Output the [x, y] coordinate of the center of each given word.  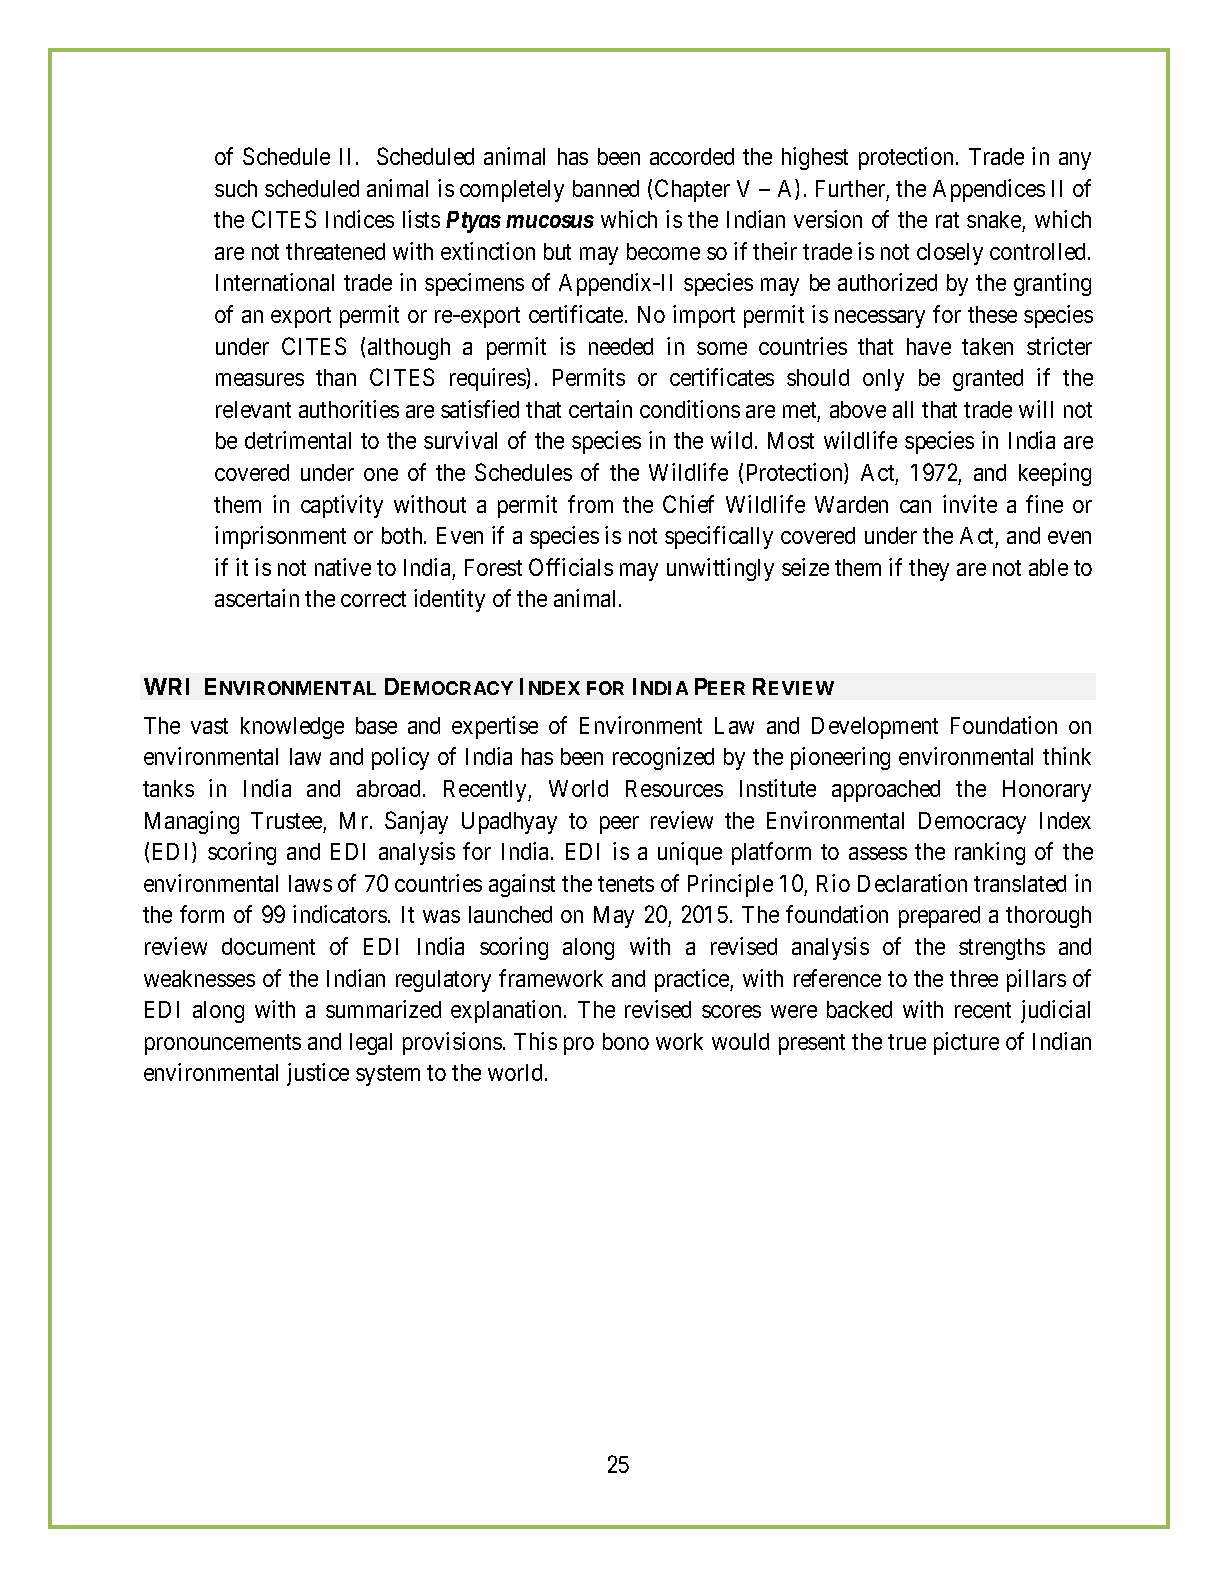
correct [373, 599]
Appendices [989, 190]
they [929, 570]
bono [626, 1041]
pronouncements [223, 1044]
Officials [571, 567]
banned [606, 188]
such [236, 188]
